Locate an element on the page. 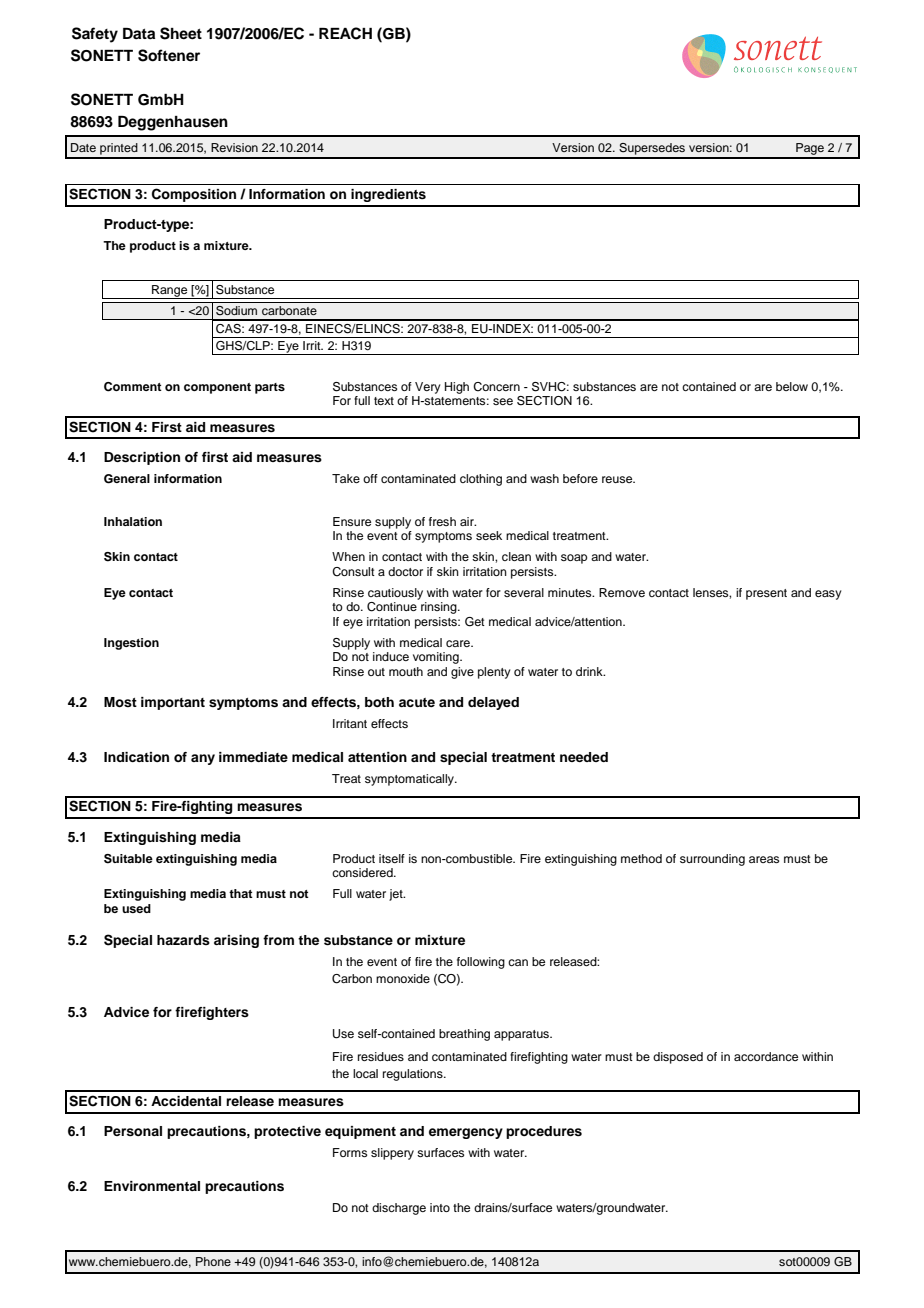  Environmental is located at coordinates (152, 1186).
